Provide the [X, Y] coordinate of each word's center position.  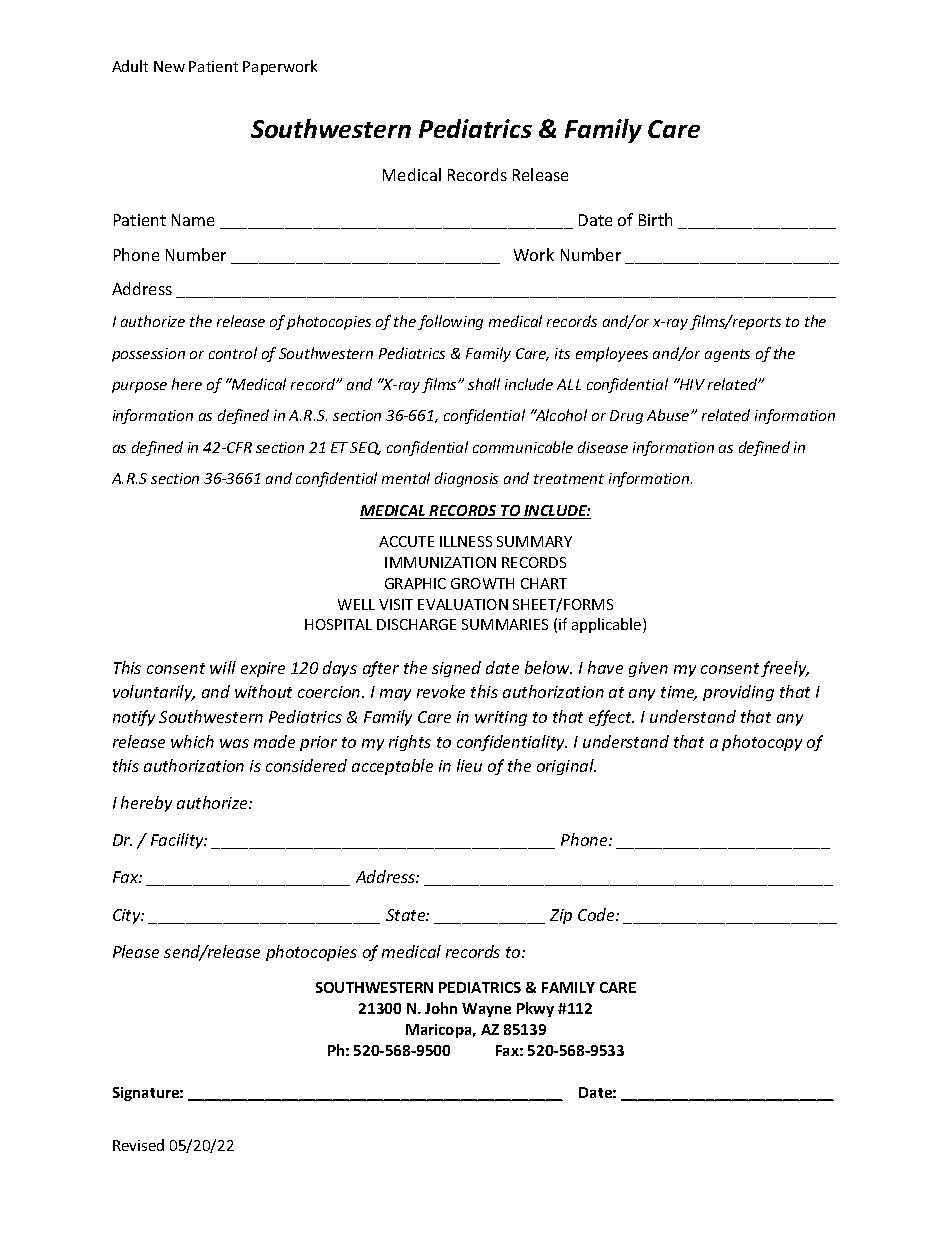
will [223, 667]
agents [727, 355]
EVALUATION [463, 604]
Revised [138, 1145]
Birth [655, 219]
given [648, 669]
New [169, 66]
